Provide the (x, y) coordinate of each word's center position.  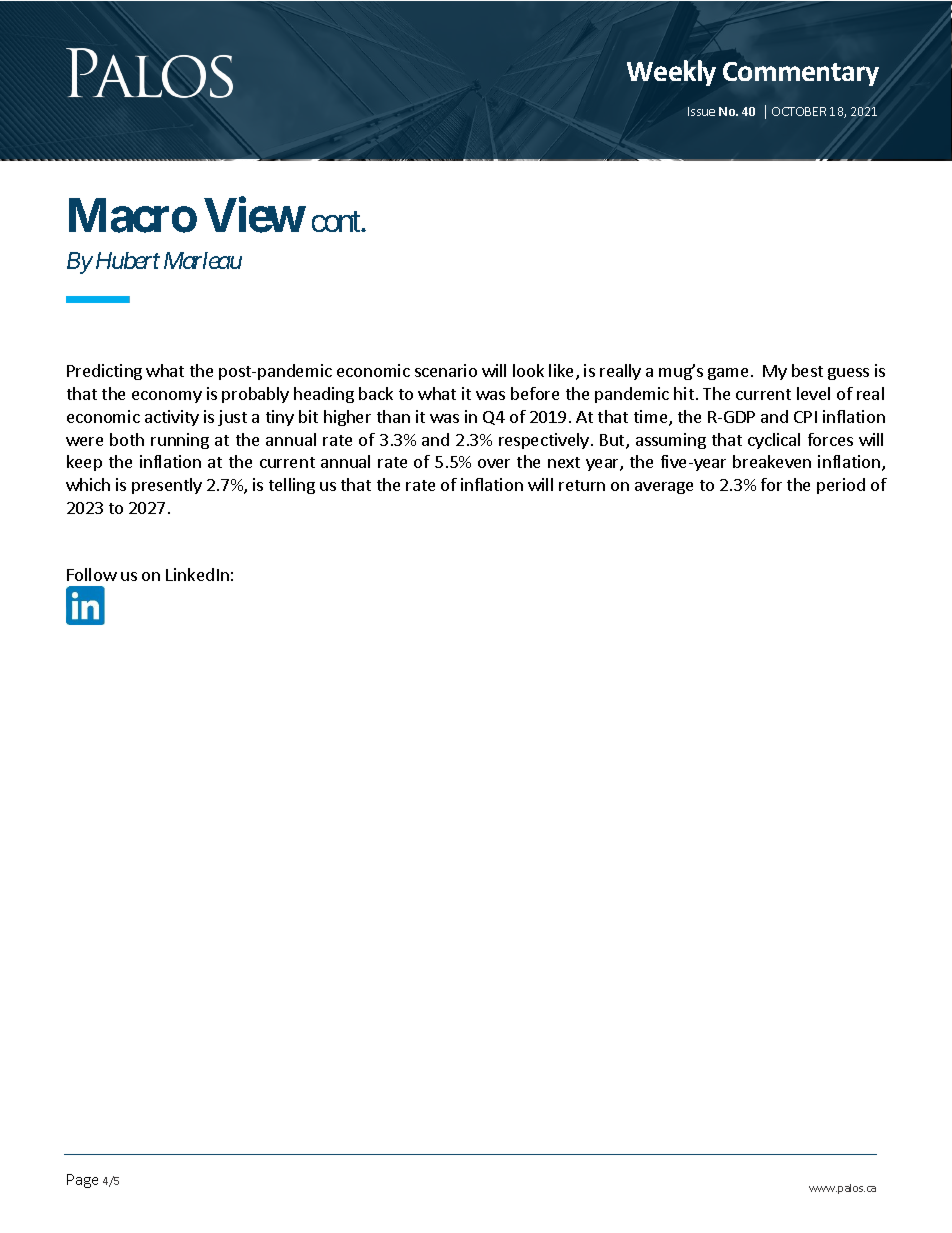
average (664, 488)
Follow (92, 574)
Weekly (671, 73)
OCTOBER (799, 111)
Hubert (128, 260)
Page (82, 1181)
